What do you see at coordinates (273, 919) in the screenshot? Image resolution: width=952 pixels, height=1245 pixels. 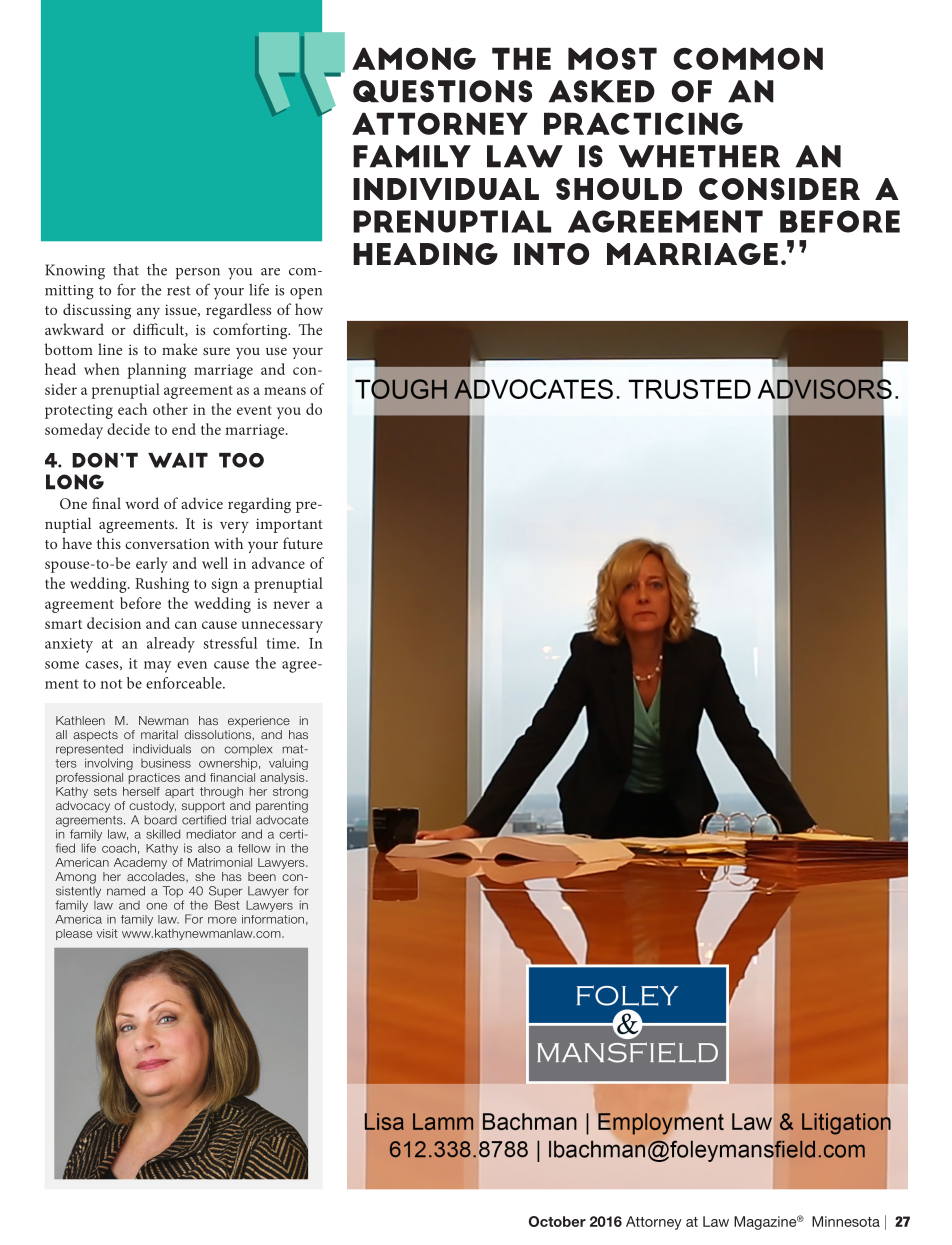 I see `information` at bounding box center [273, 919].
